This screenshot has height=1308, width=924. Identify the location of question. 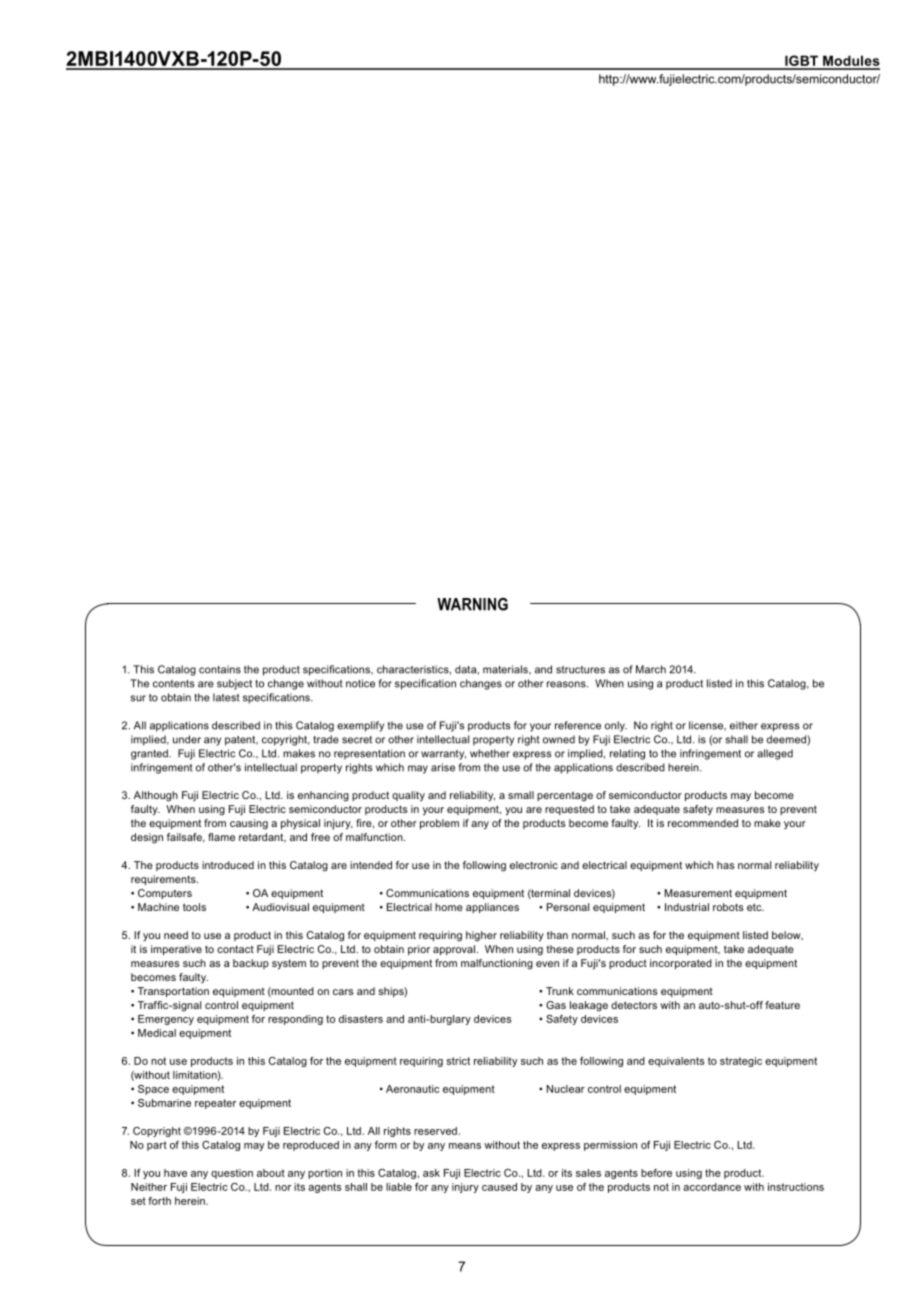
(232, 1174).
